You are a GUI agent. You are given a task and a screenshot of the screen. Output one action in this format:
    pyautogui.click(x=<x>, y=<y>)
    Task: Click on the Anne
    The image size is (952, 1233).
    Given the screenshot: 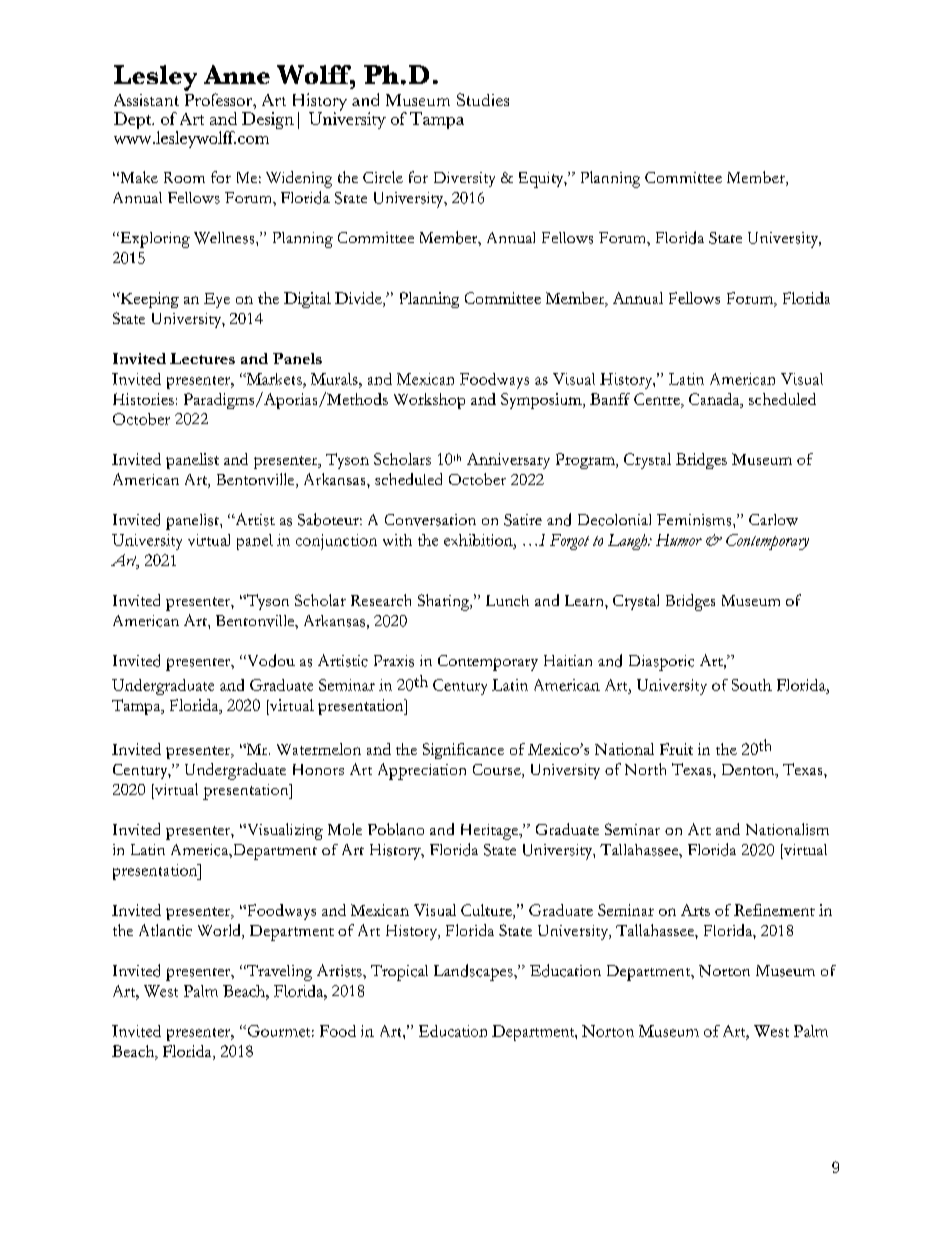 What is the action you would take?
    pyautogui.click(x=237, y=74)
